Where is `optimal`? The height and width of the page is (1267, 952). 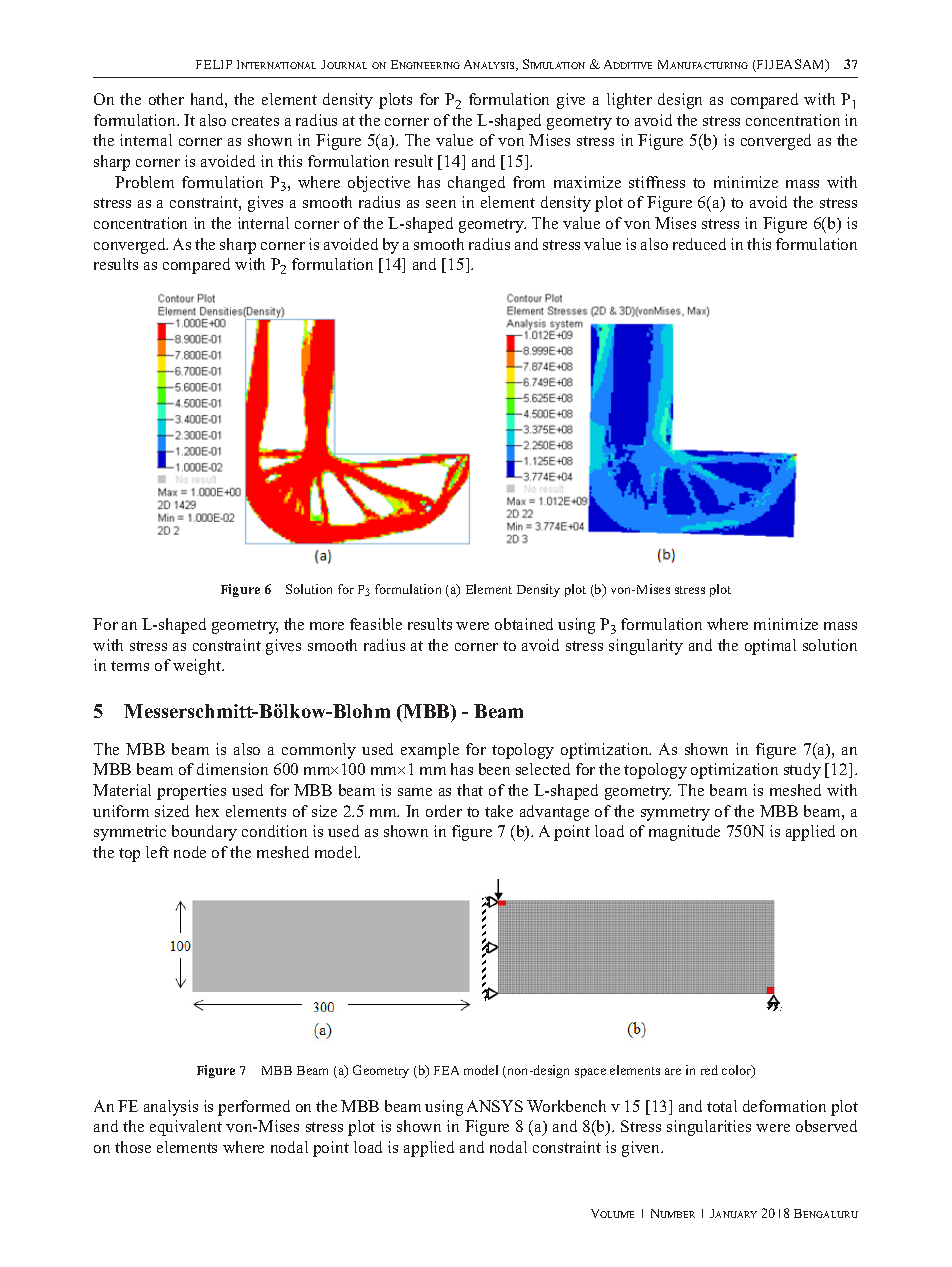
optimal is located at coordinates (770, 647).
